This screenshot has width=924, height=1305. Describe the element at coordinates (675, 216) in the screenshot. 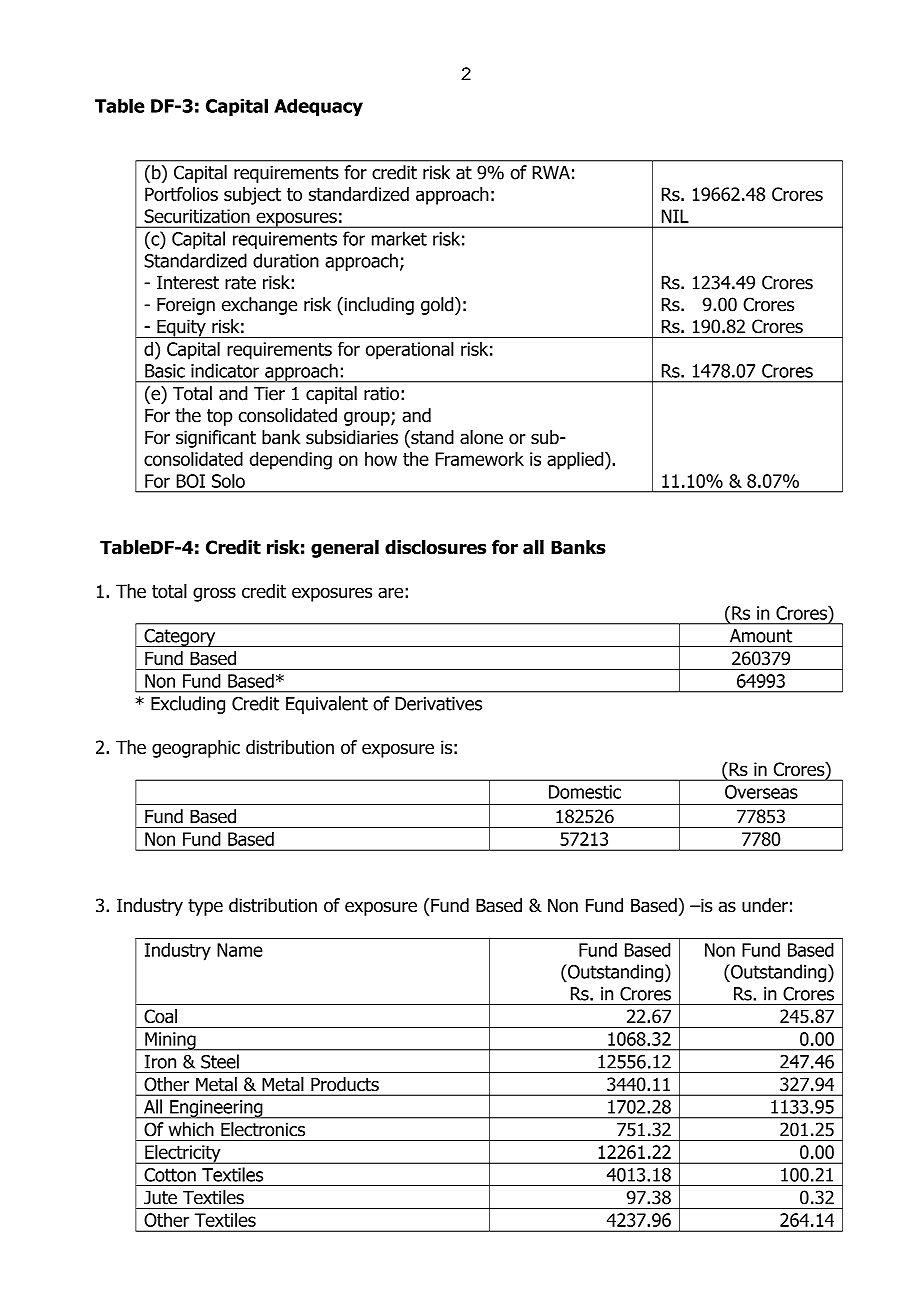

I see `NIL` at that location.
